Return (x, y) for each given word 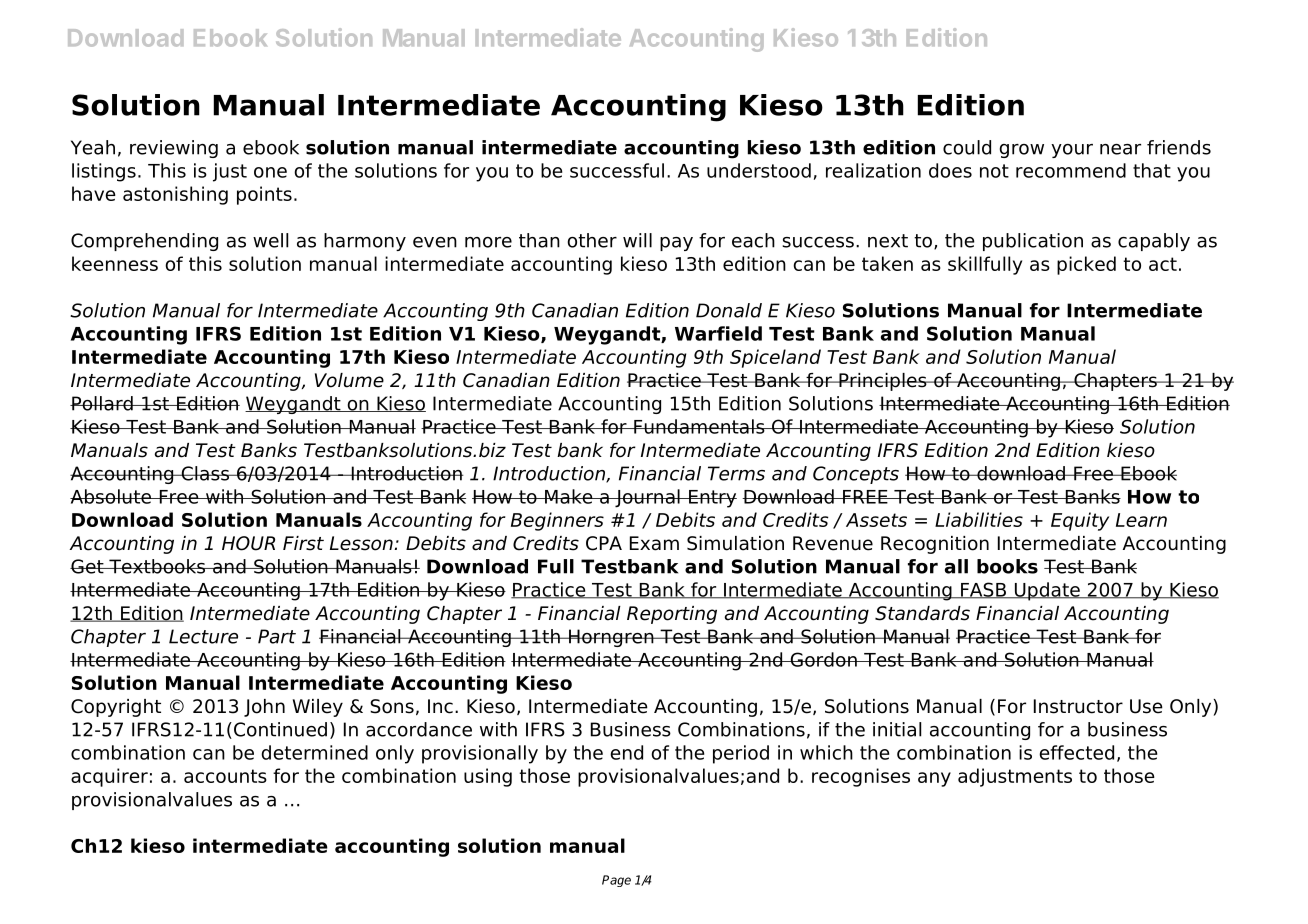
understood (759, 170)
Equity (1080, 521)
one (270, 172)
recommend (1071, 170)
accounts (225, 776)
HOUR (248, 543)
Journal (647, 498)
